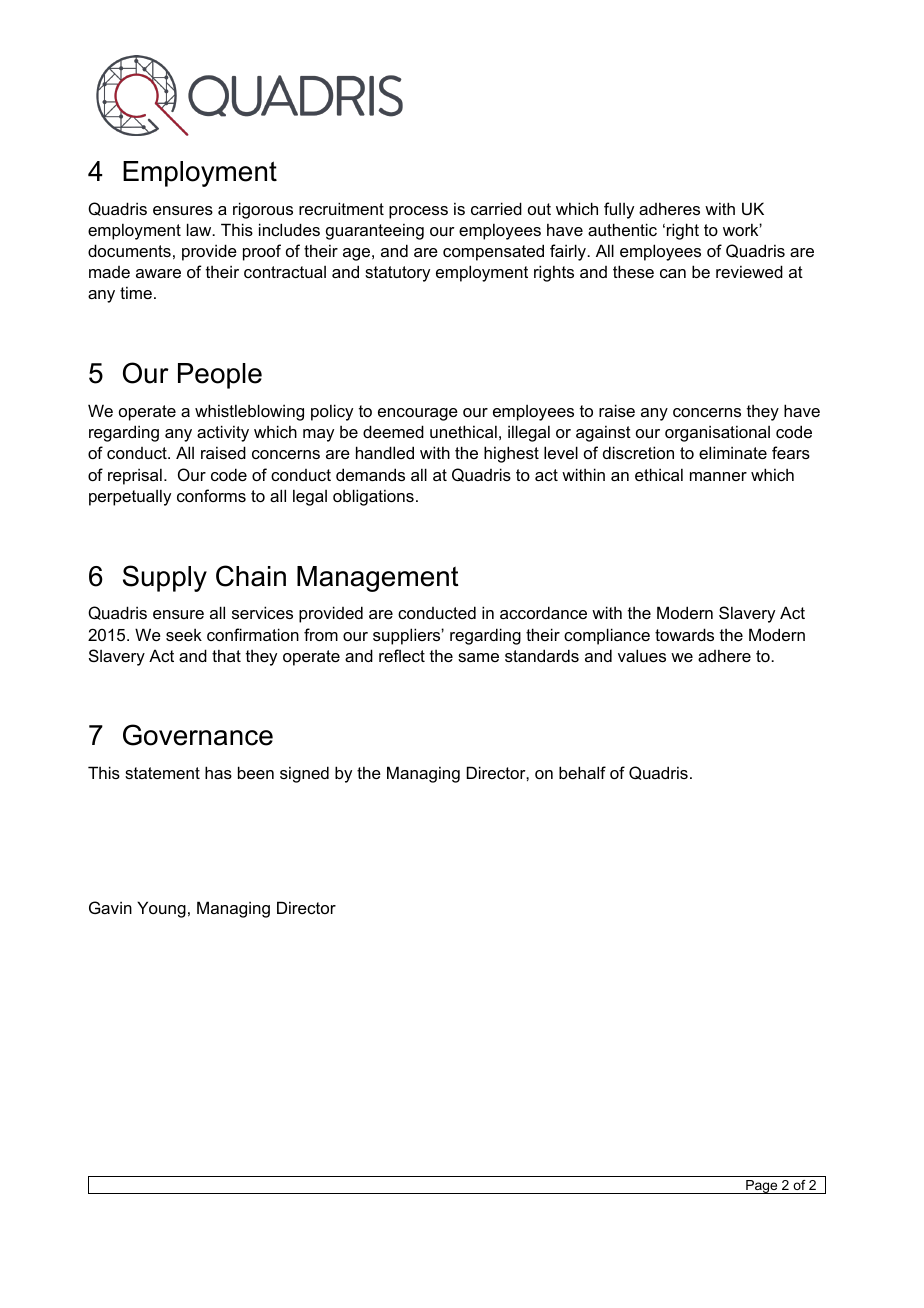 Image resolution: width=924 pixels, height=1308 pixels. I want to click on same, so click(478, 657).
